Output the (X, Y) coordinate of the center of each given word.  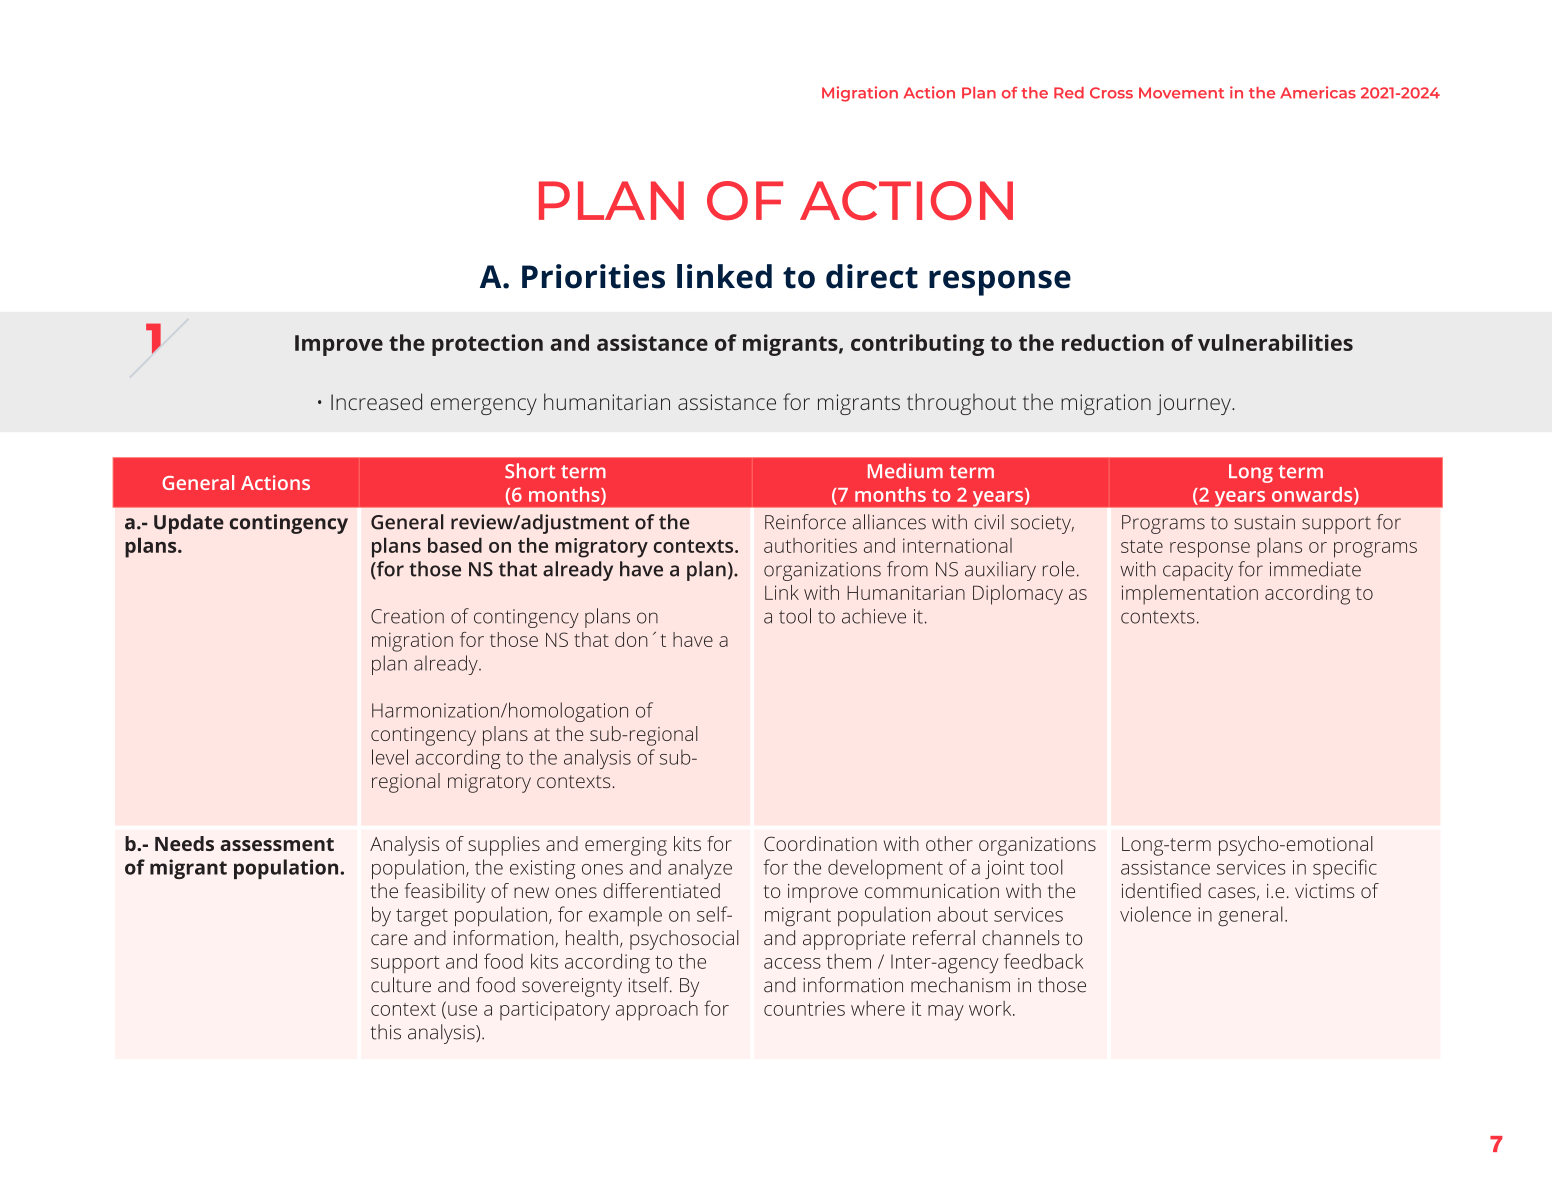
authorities (810, 545)
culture (401, 985)
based (455, 545)
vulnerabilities (1275, 342)
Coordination (820, 843)
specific (1345, 869)
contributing (917, 345)
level (390, 757)
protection (487, 345)
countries (804, 1008)
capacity (1198, 571)
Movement (1181, 93)
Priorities (593, 276)
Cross (1111, 93)
